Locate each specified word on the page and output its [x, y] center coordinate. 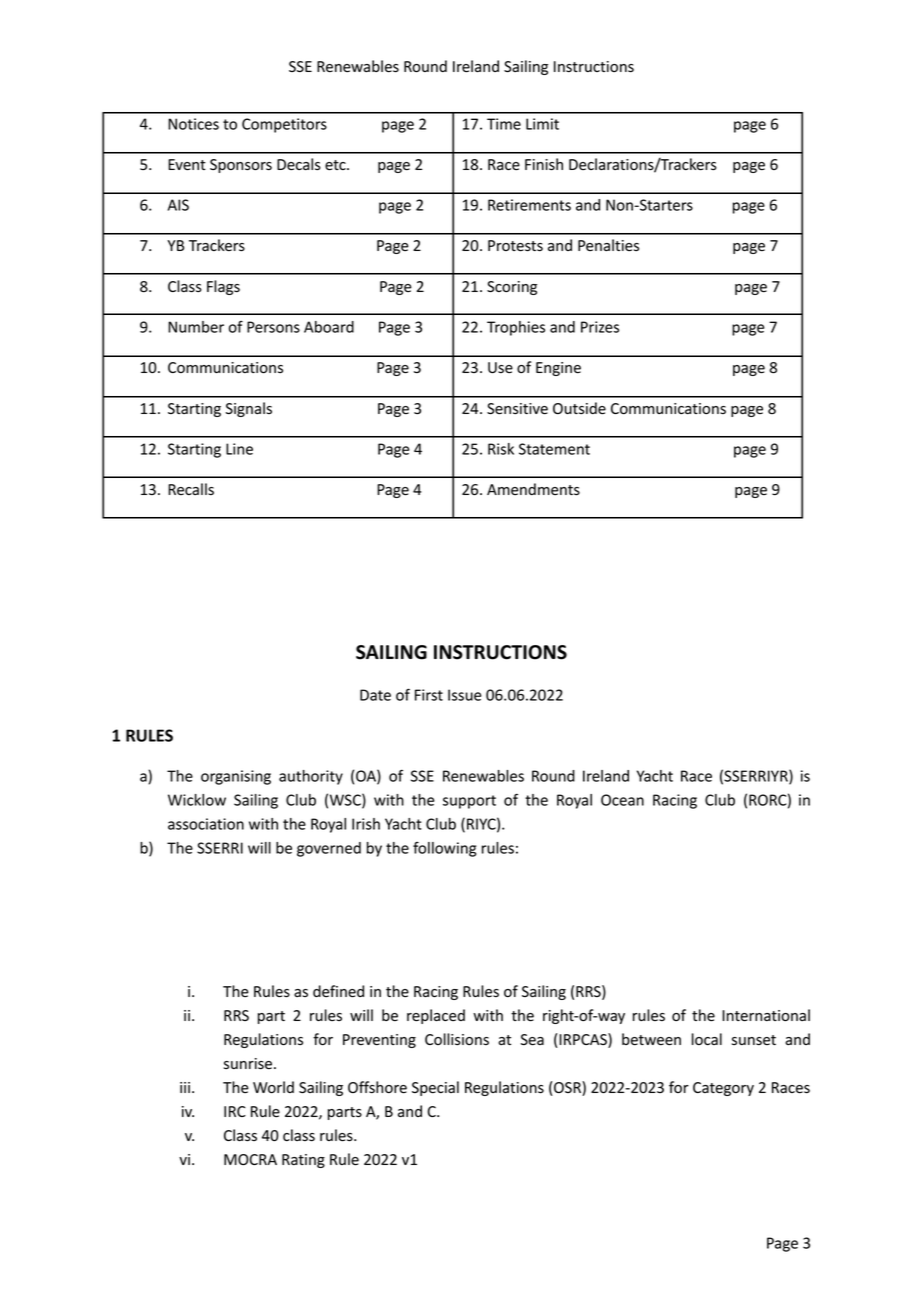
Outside [579, 408]
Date [375, 695]
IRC [235, 1111]
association [206, 824]
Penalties [608, 245]
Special [435, 1088]
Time [504, 124]
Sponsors [241, 166]
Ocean [622, 800]
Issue [464, 695]
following [444, 849]
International [766, 1015]
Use [500, 368]
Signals [249, 409]
